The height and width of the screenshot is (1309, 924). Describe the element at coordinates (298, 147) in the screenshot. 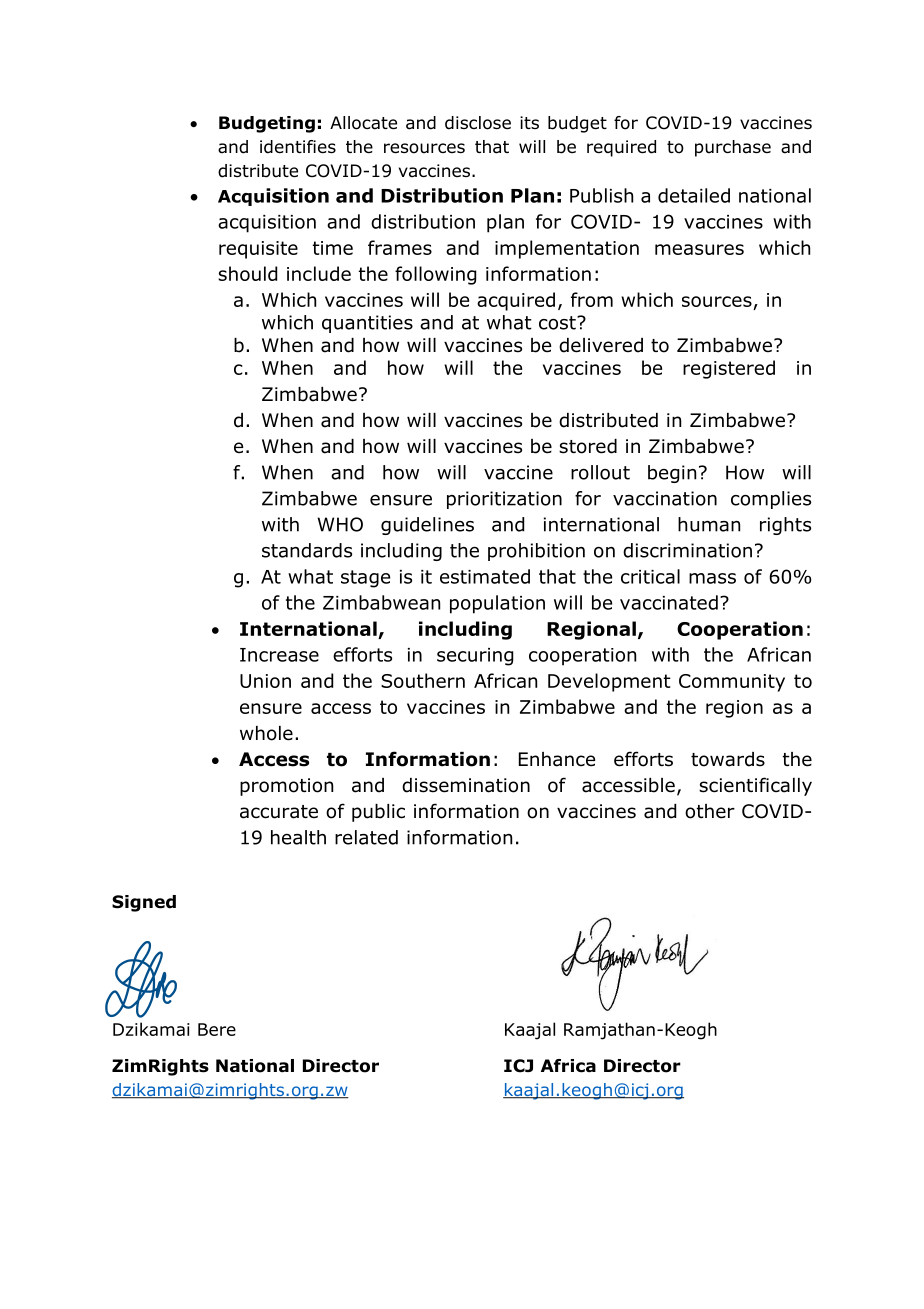

I see `identifies` at that location.
